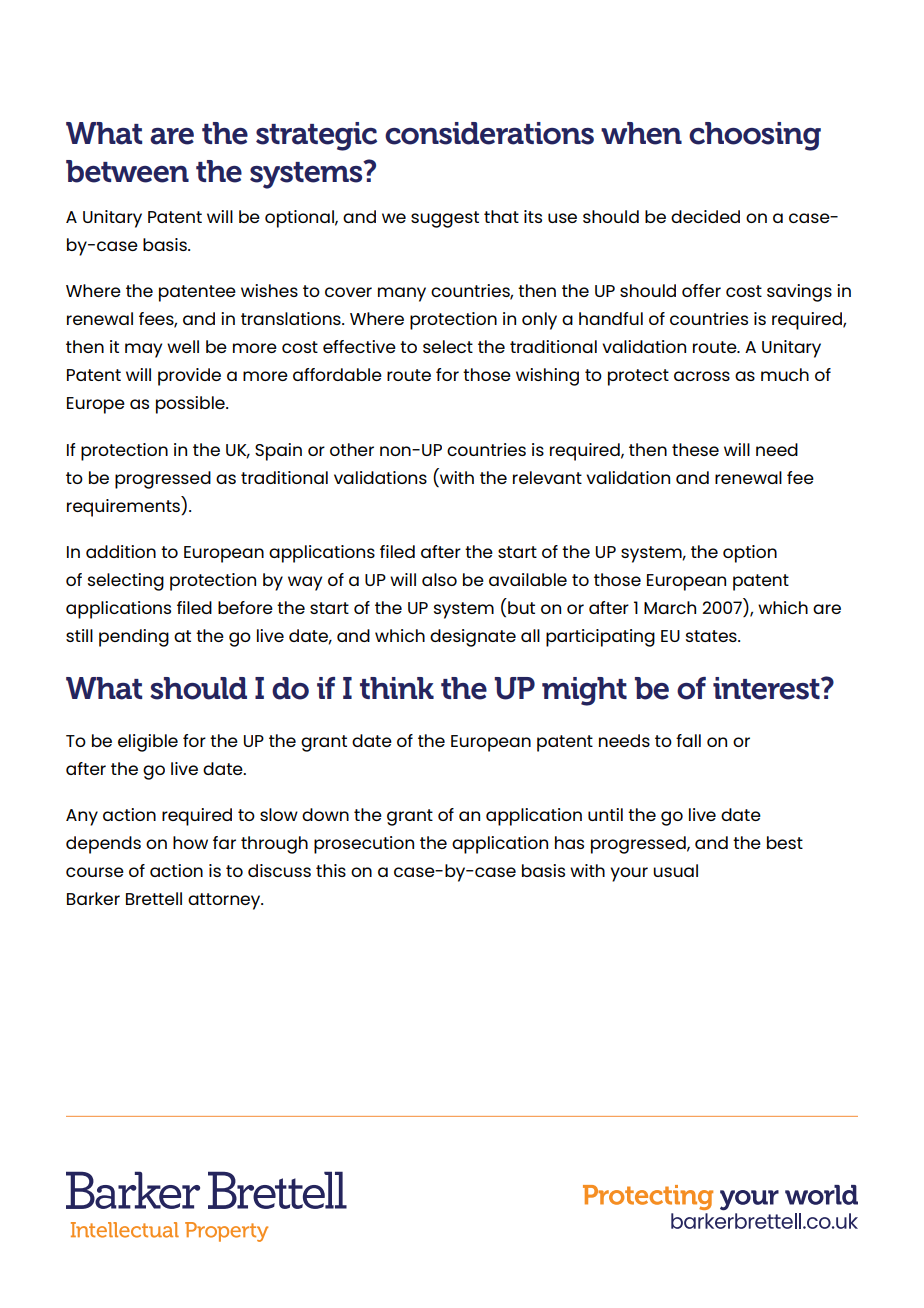 This screenshot has width=924, height=1308. Describe the element at coordinates (489, 133) in the screenshot. I see `considerations` at that location.
